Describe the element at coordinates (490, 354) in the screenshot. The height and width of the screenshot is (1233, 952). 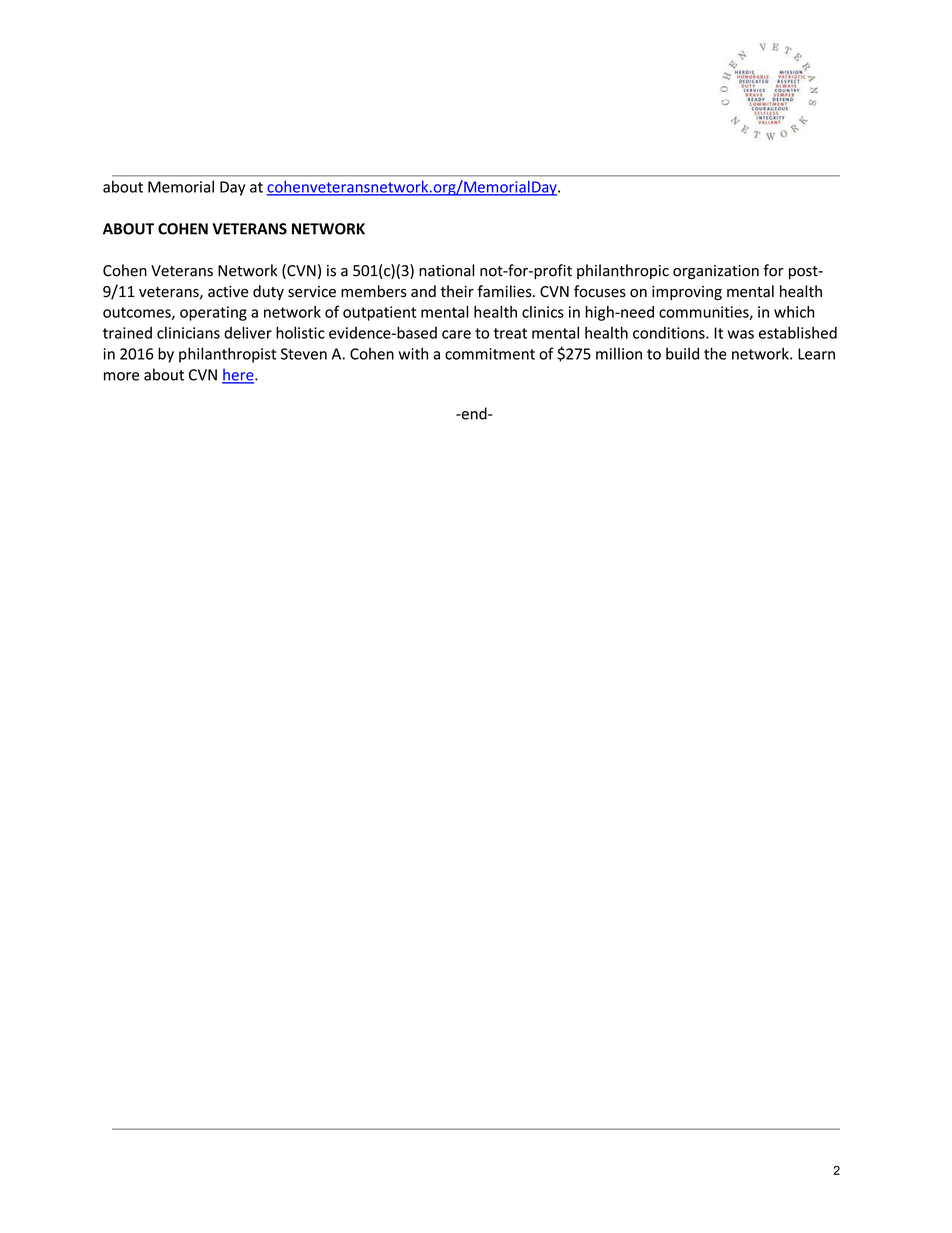
I see `commitment` at that location.
